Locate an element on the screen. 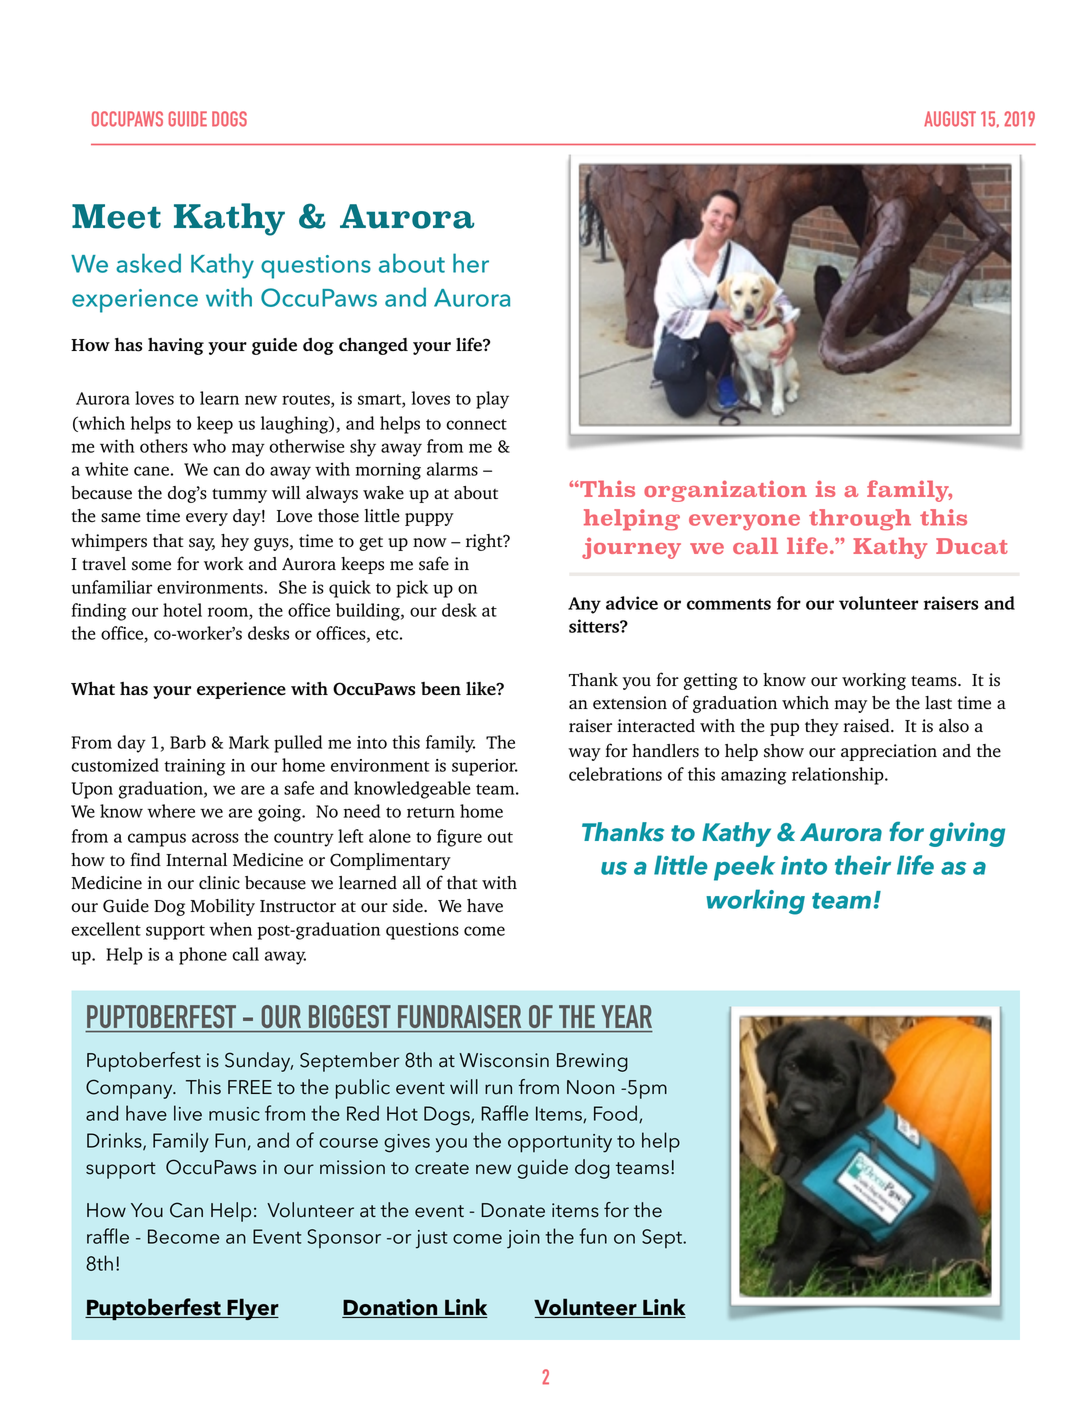  through is located at coordinates (860, 520).
